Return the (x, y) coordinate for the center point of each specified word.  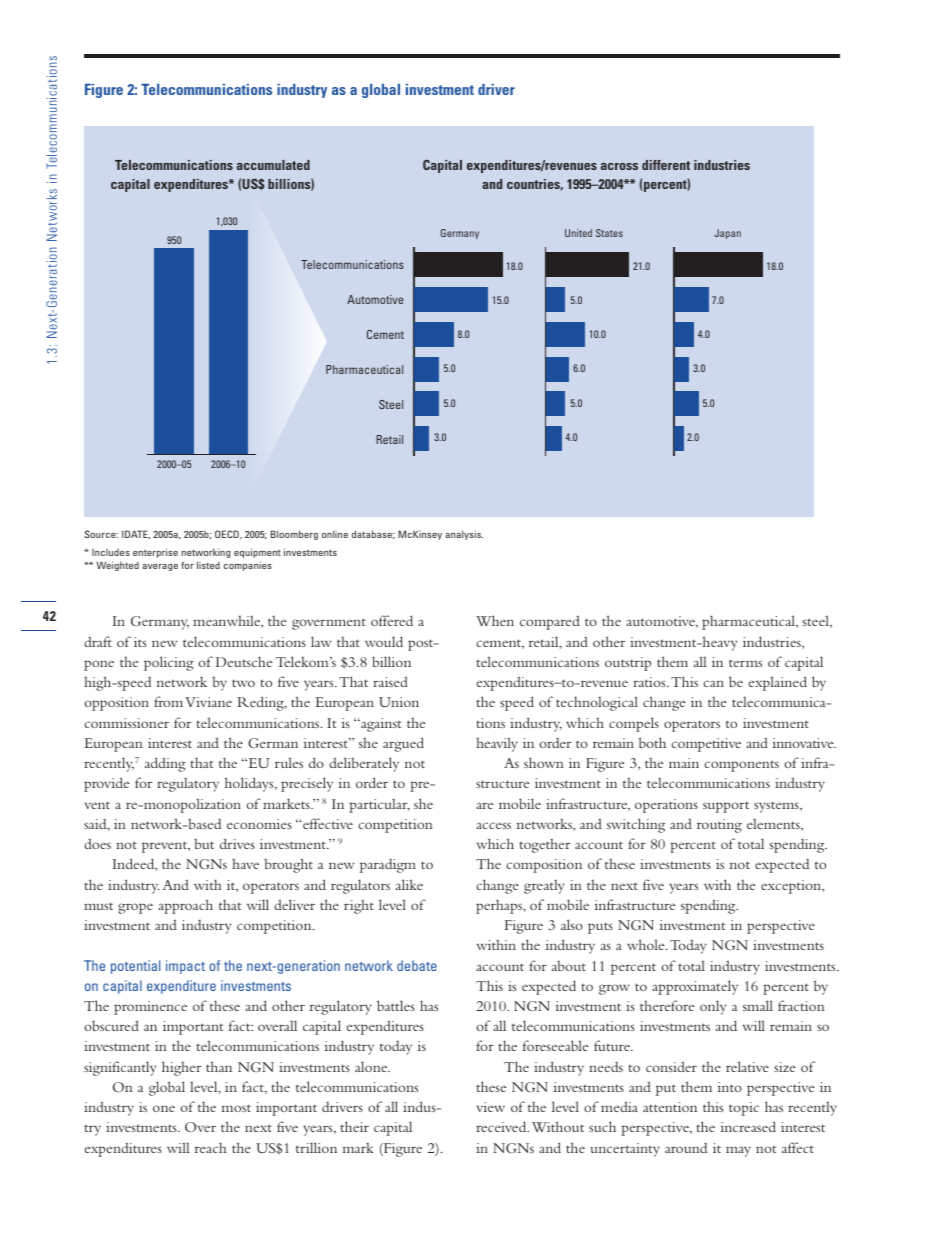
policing (169, 663)
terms (745, 663)
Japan (727, 234)
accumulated (273, 165)
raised (390, 681)
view (491, 1107)
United (578, 233)
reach (210, 1147)
